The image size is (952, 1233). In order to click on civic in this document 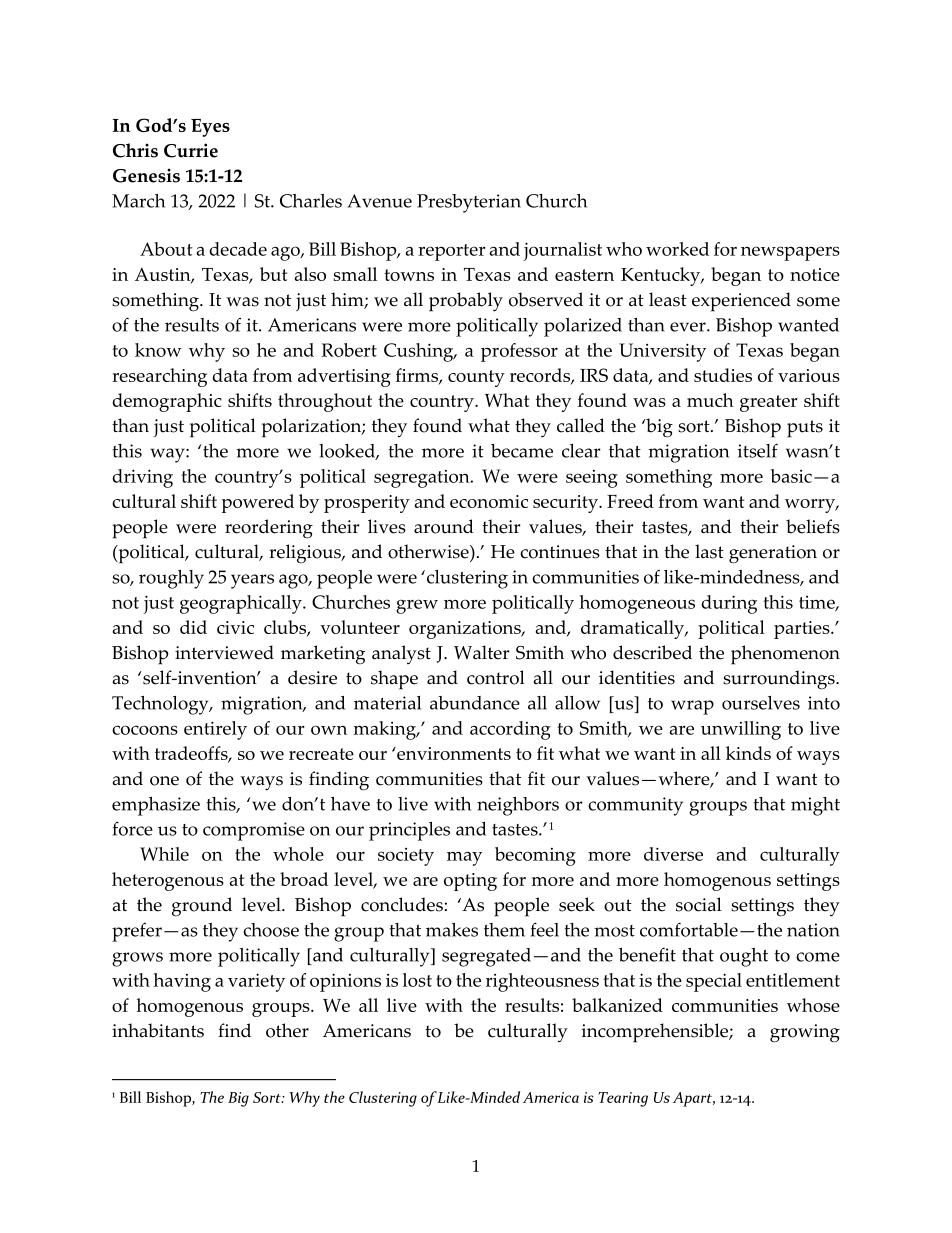, I will do `click(235, 627)`.
